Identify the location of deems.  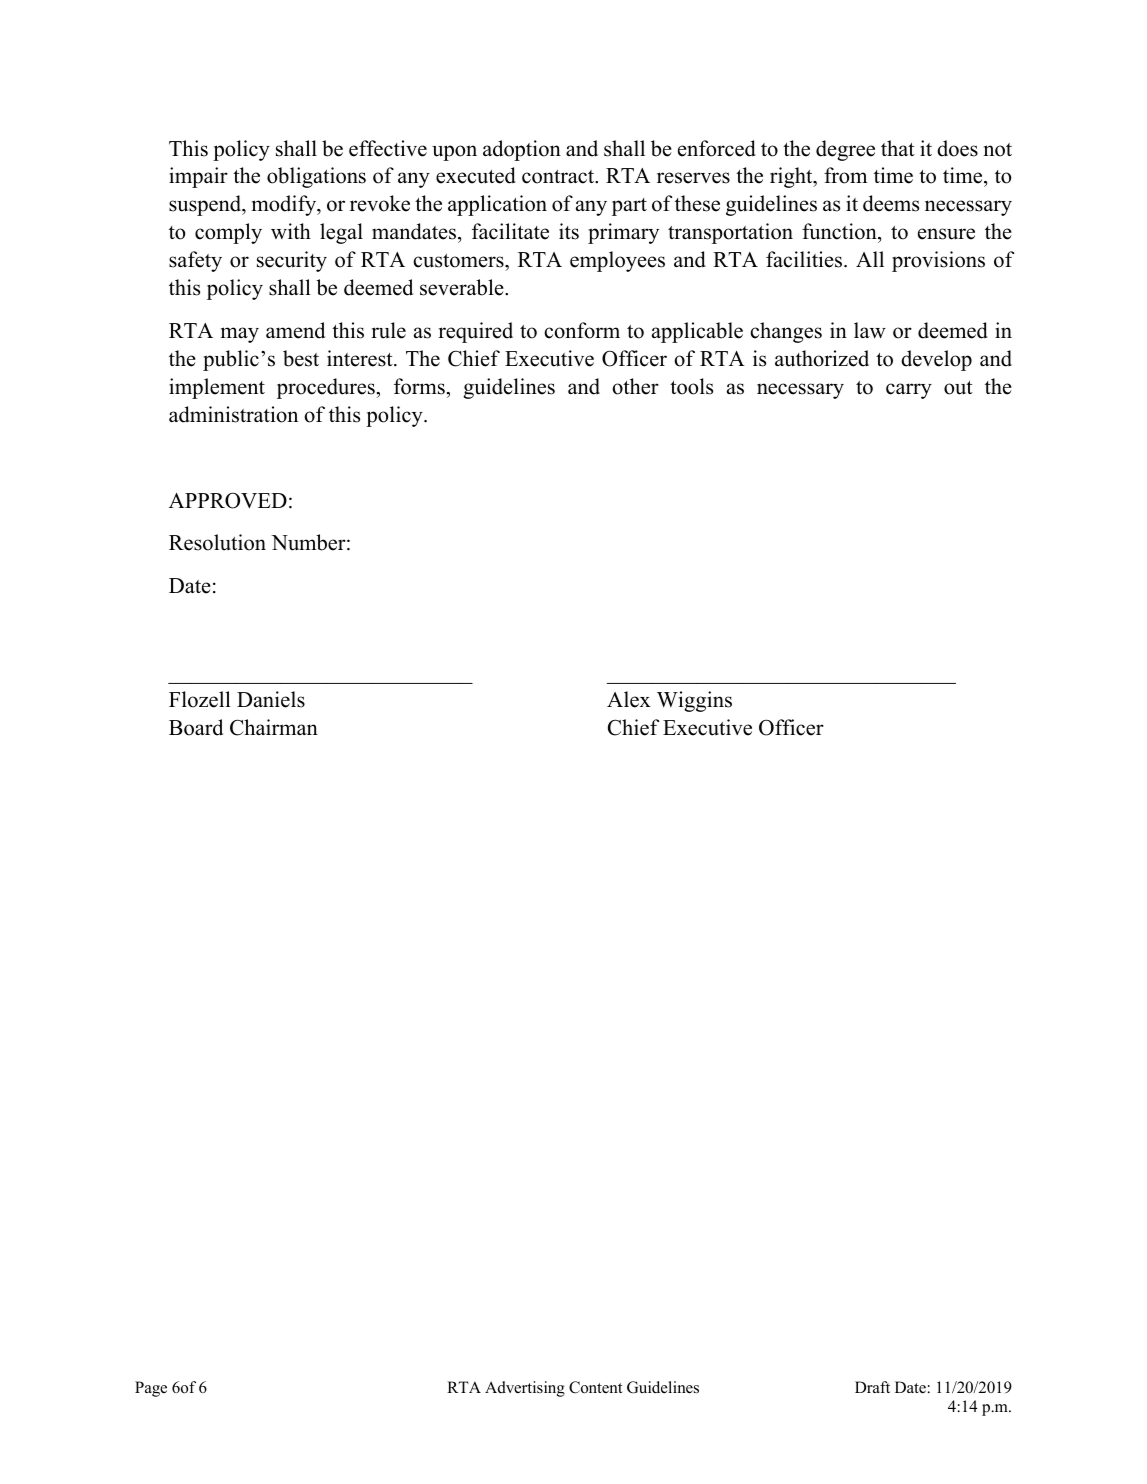
(891, 203).
